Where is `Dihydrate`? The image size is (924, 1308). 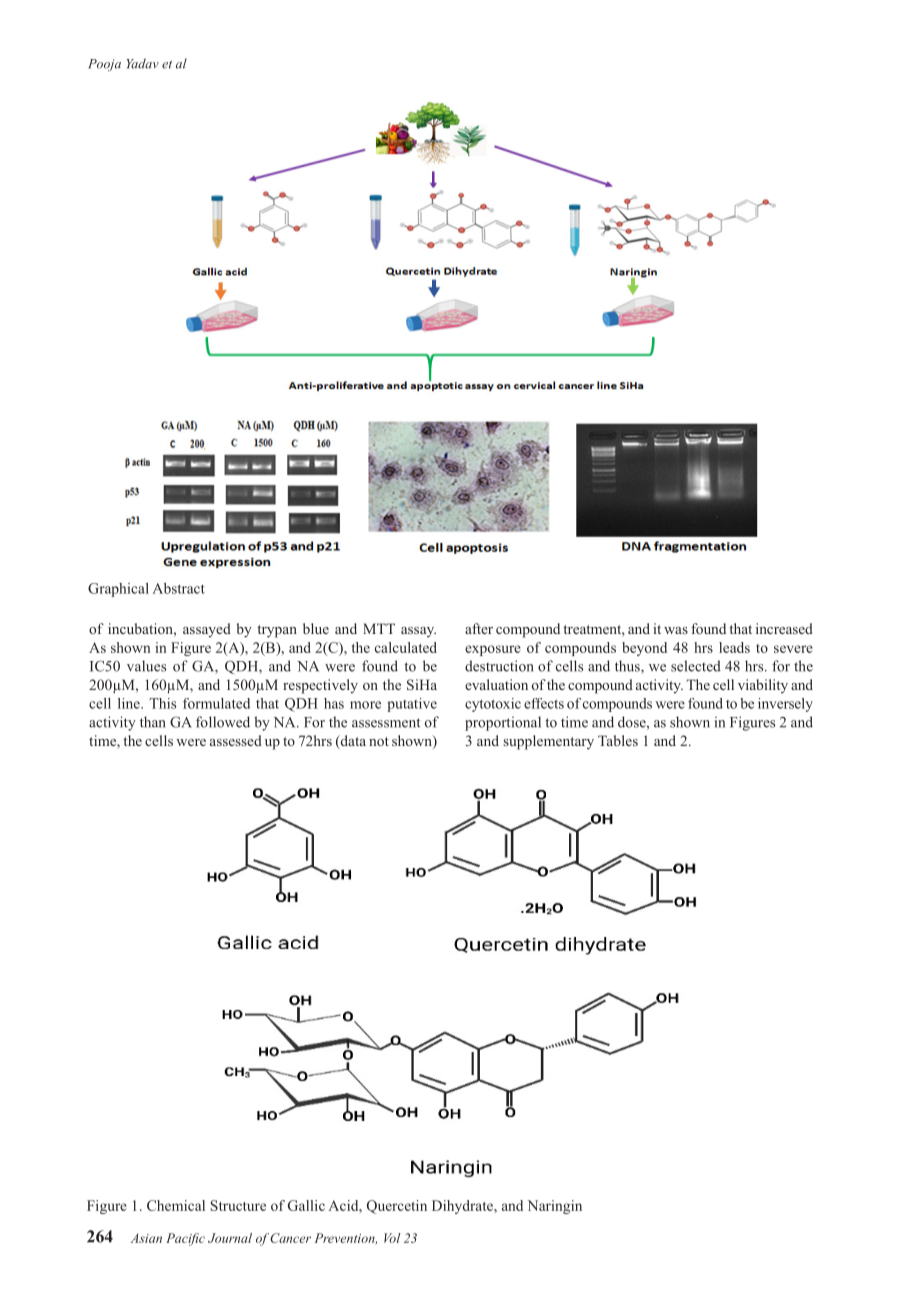 Dihydrate is located at coordinates (463, 1207).
